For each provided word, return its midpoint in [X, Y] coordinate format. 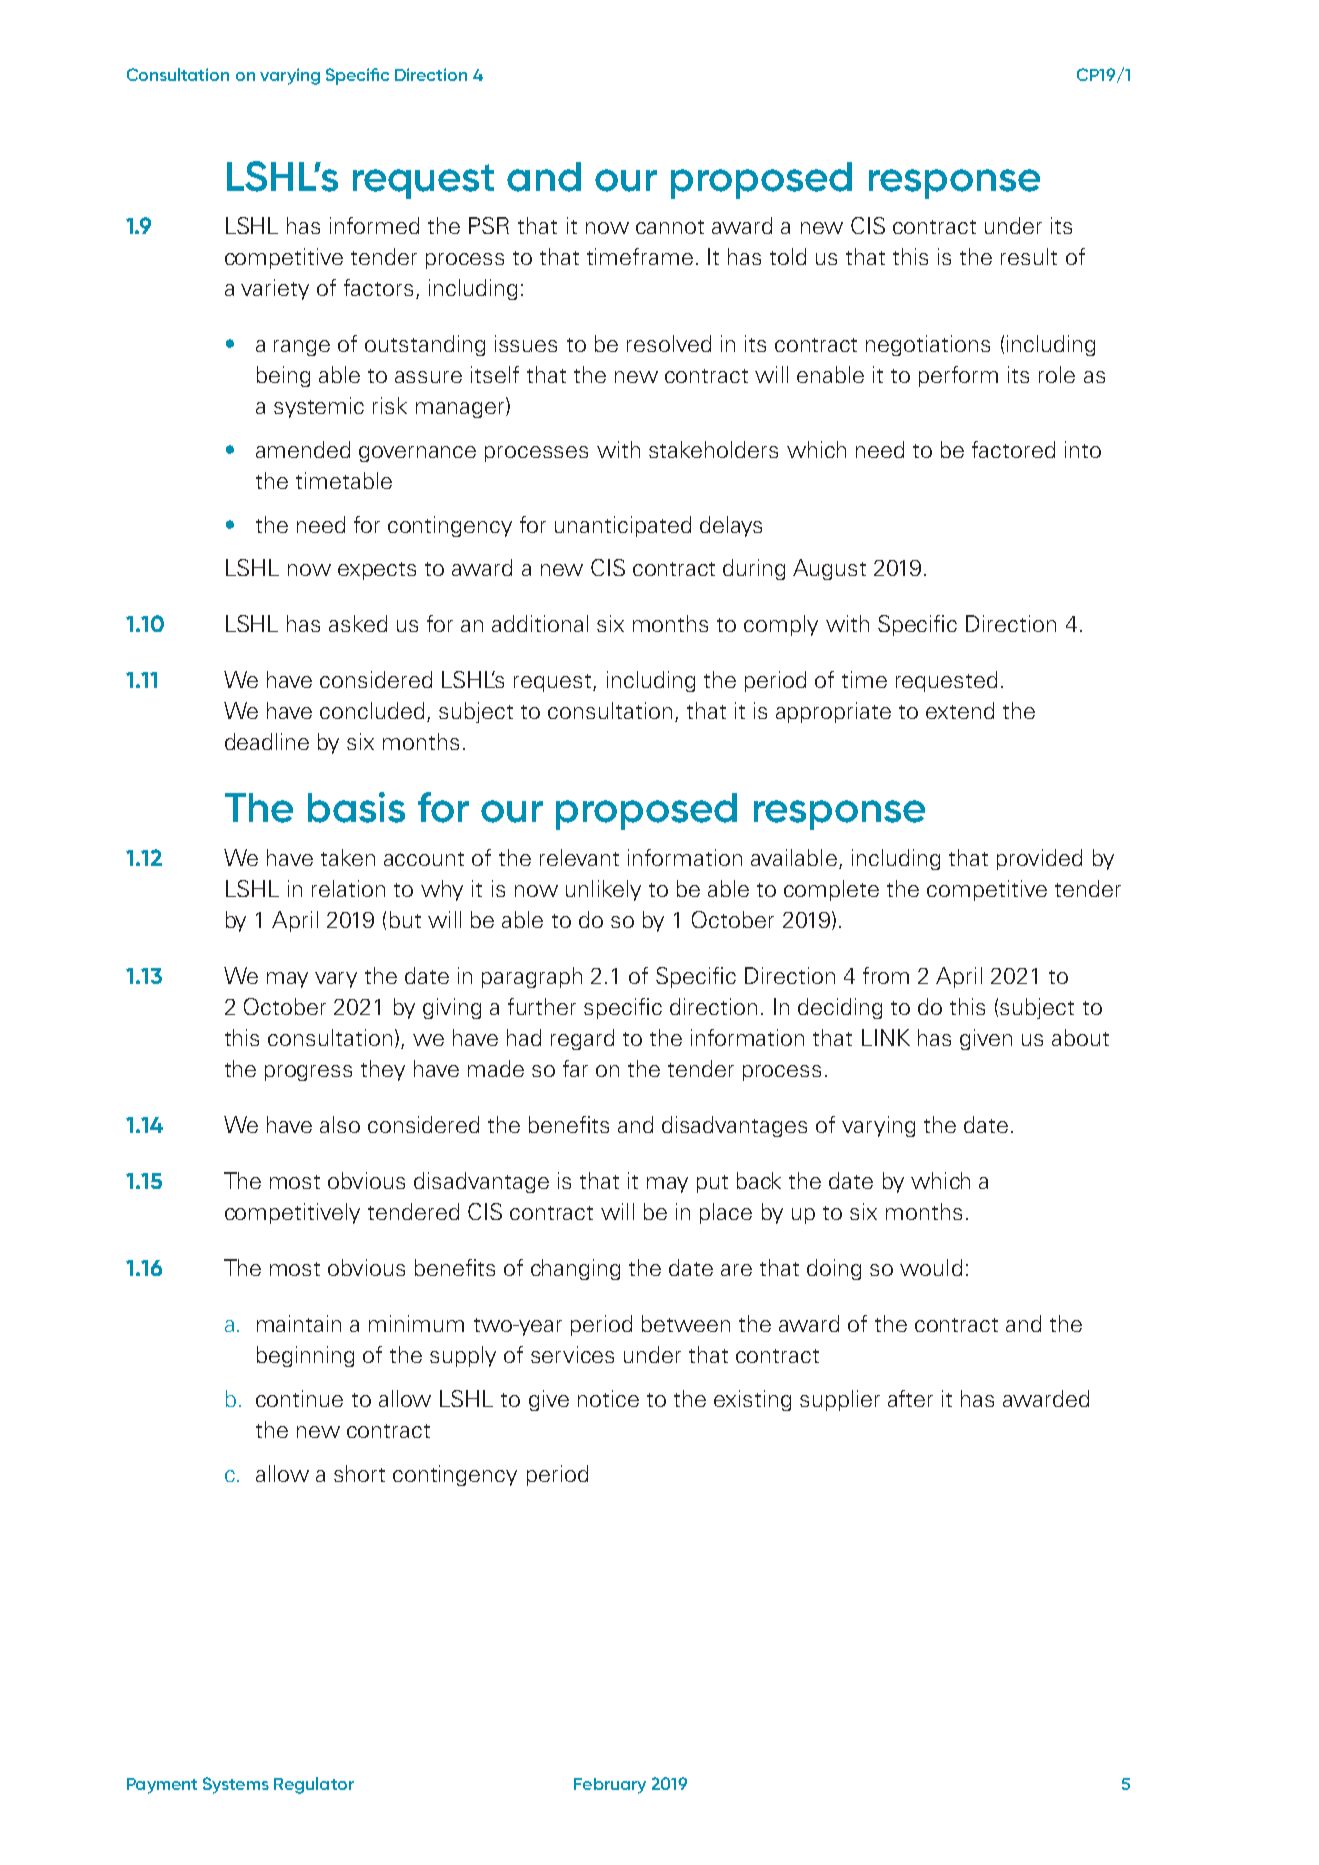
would [931, 1267]
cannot [670, 227]
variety [275, 289]
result [1029, 256]
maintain [299, 1323]
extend [960, 710]
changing [575, 1269]
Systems [236, 1785]
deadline [267, 741]
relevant [579, 857]
